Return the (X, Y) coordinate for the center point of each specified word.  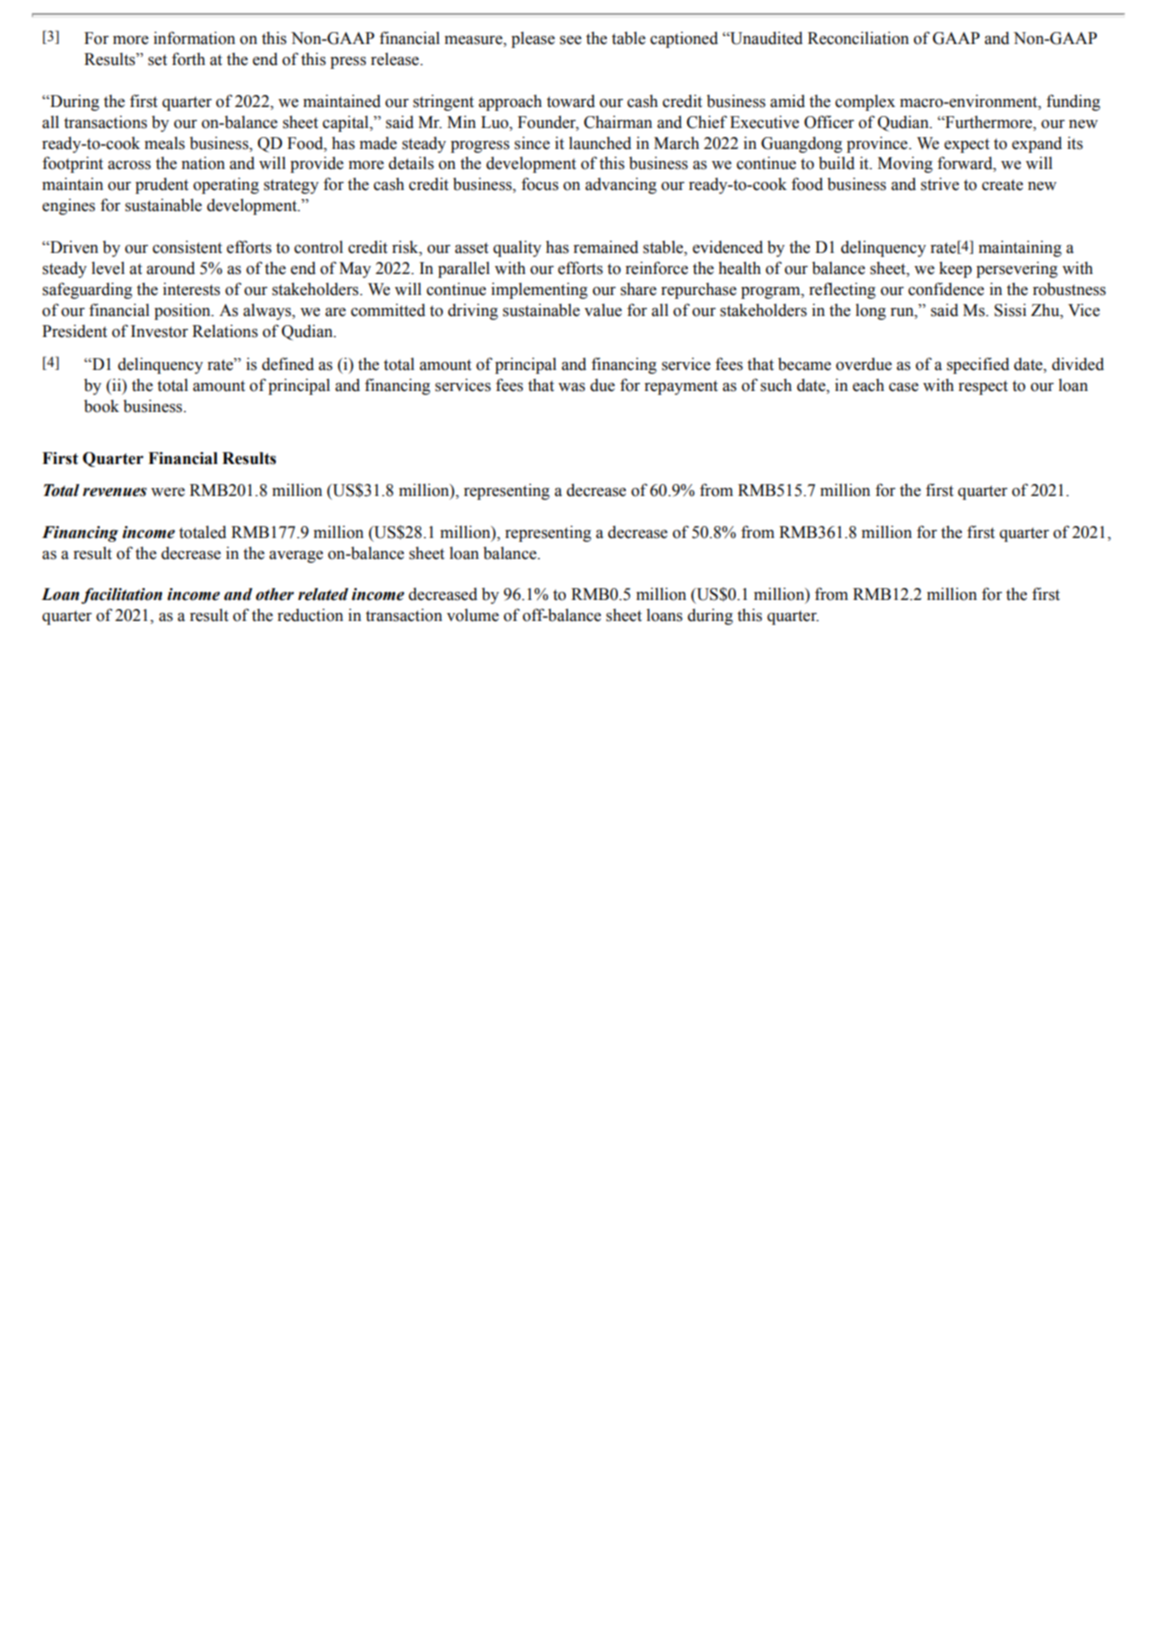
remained (605, 247)
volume (473, 615)
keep (955, 269)
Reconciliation (858, 38)
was (571, 387)
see (571, 40)
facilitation (121, 596)
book (101, 406)
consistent (187, 247)
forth (188, 59)
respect (983, 387)
